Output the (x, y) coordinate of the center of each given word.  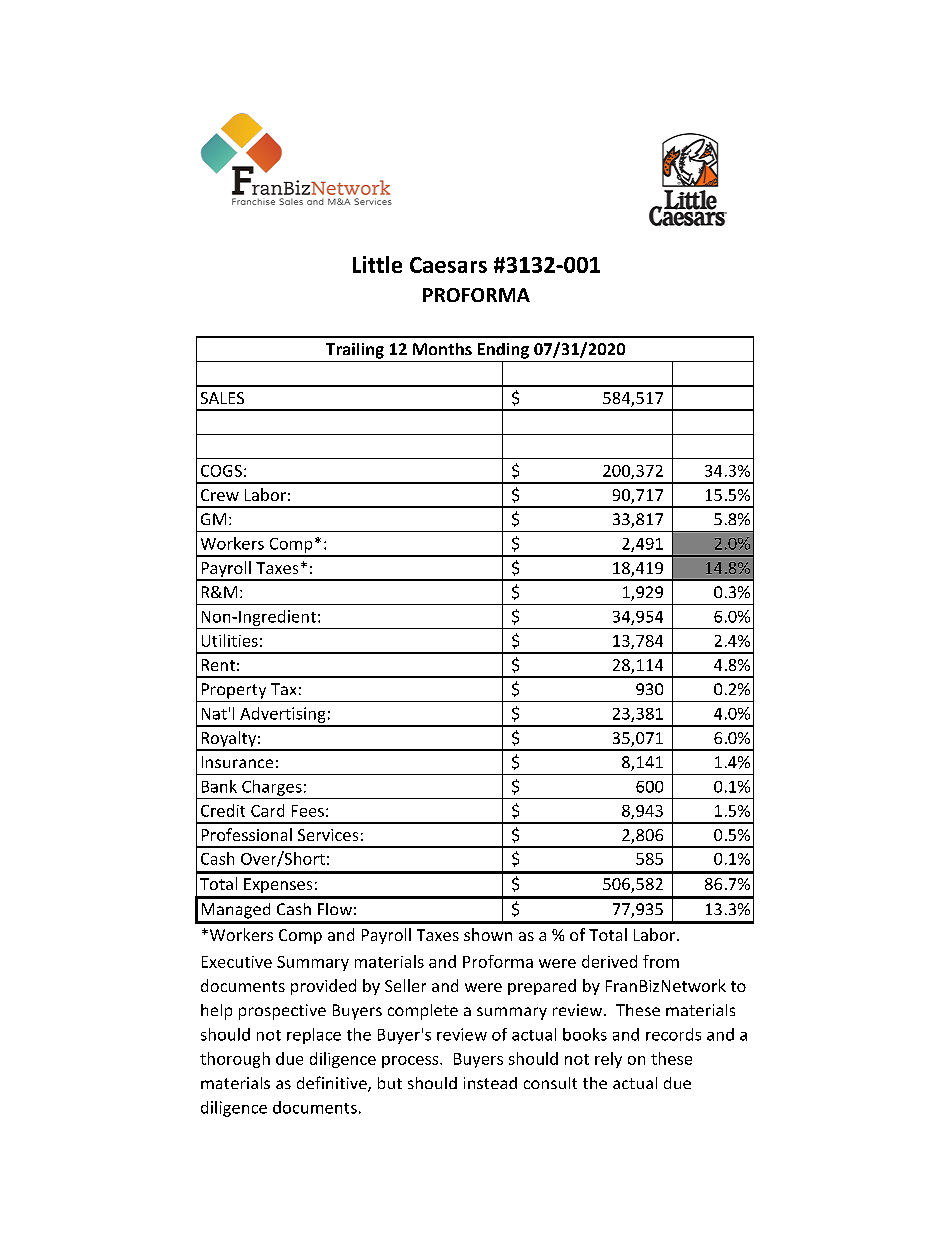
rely (608, 1060)
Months (442, 349)
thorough (235, 1060)
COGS (221, 471)
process (411, 1062)
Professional (247, 834)
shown (488, 934)
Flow (335, 909)
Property (234, 691)
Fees (308, 811)
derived (609, 961)
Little (377, 264)
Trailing (355, 351)
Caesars (448, 265)
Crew (220, 495)
